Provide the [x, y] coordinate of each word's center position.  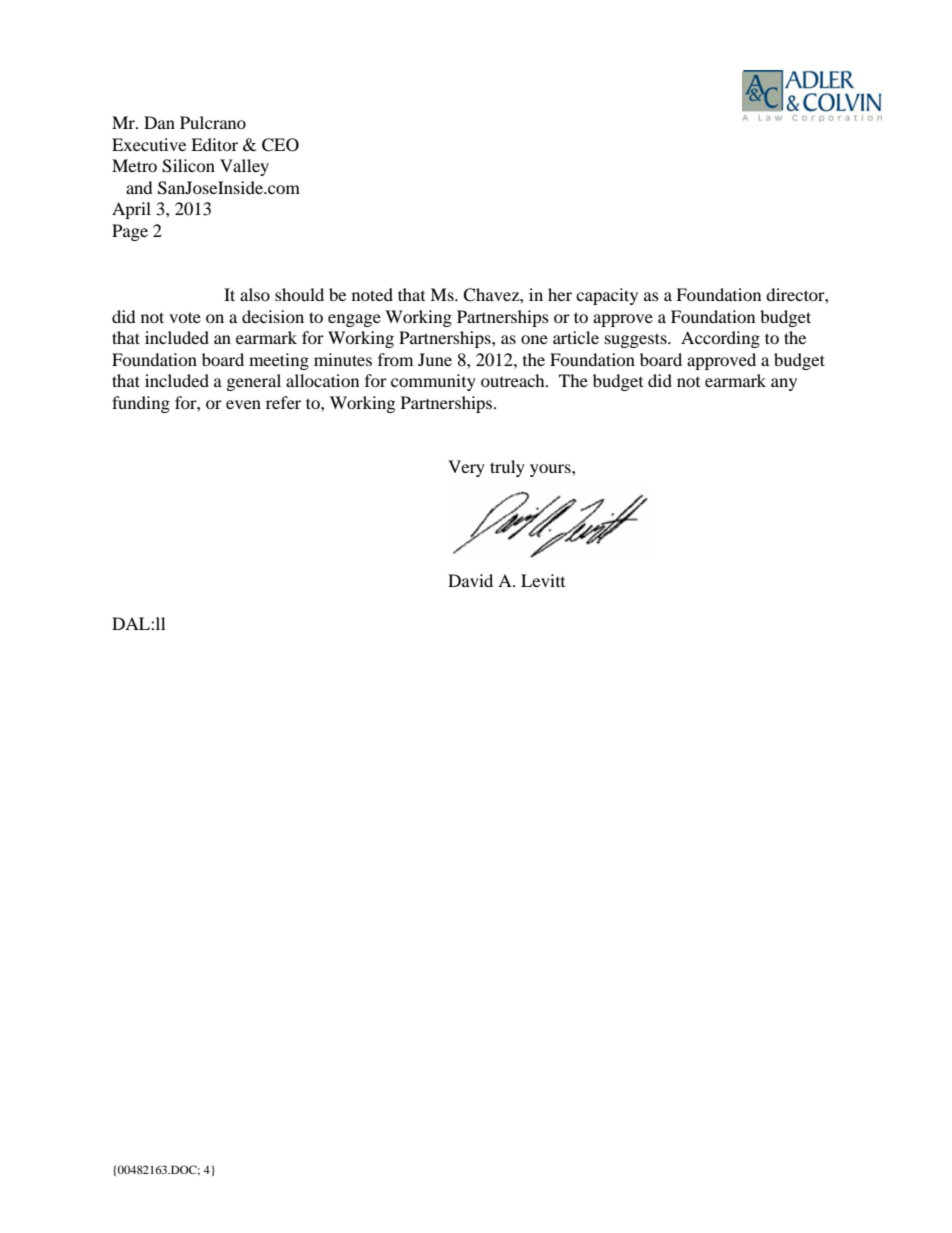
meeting [279, 361]
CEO [280, 145]
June [435, 359]
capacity [607, 296]
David [470, 580]
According [720, 339]
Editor [214, 144]
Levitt [543, 580]
